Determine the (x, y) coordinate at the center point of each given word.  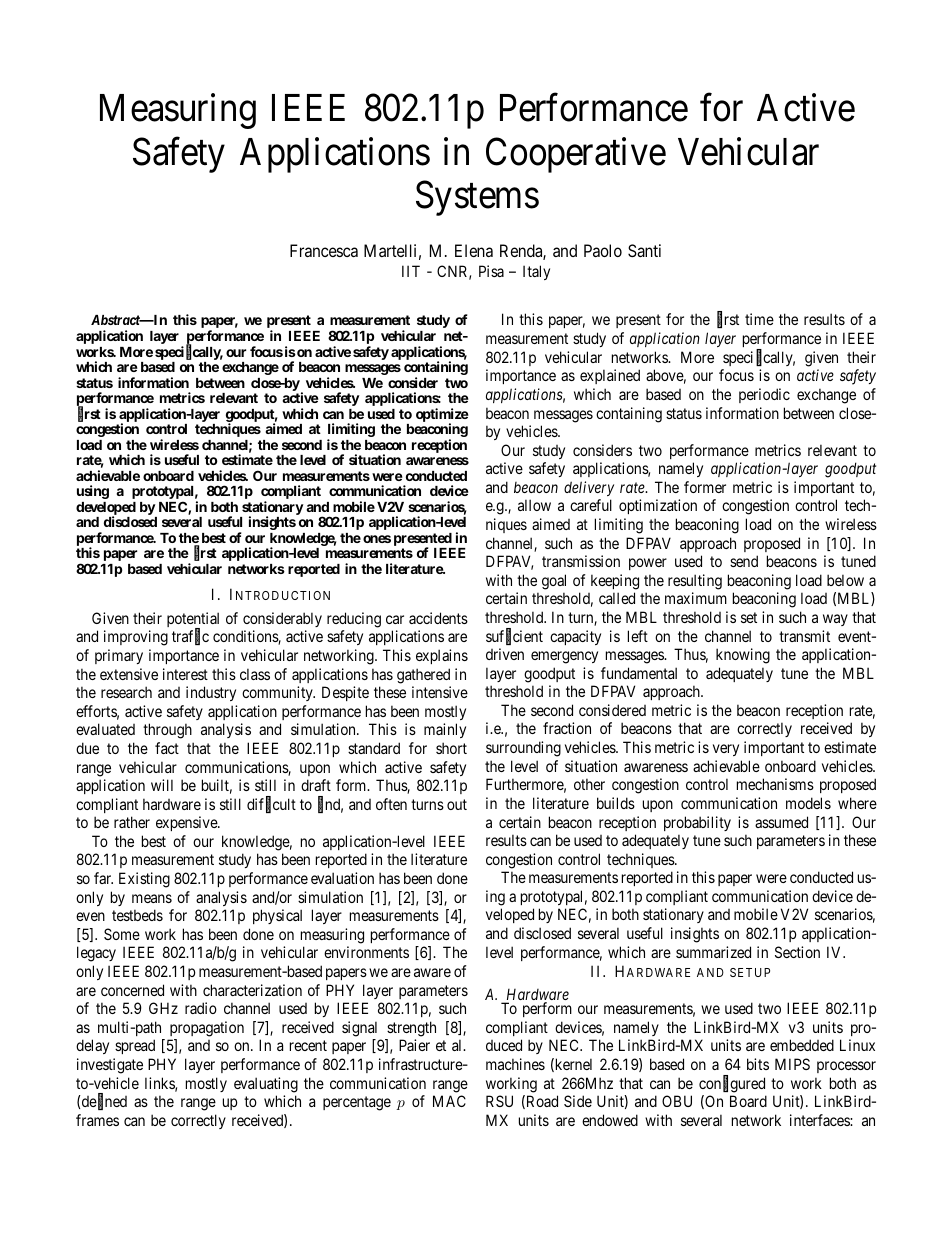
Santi (644, 250)
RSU (499, 1101)
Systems (477, 198)
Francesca (324, 250)
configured (732, 1084)
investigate (110, 1066)
